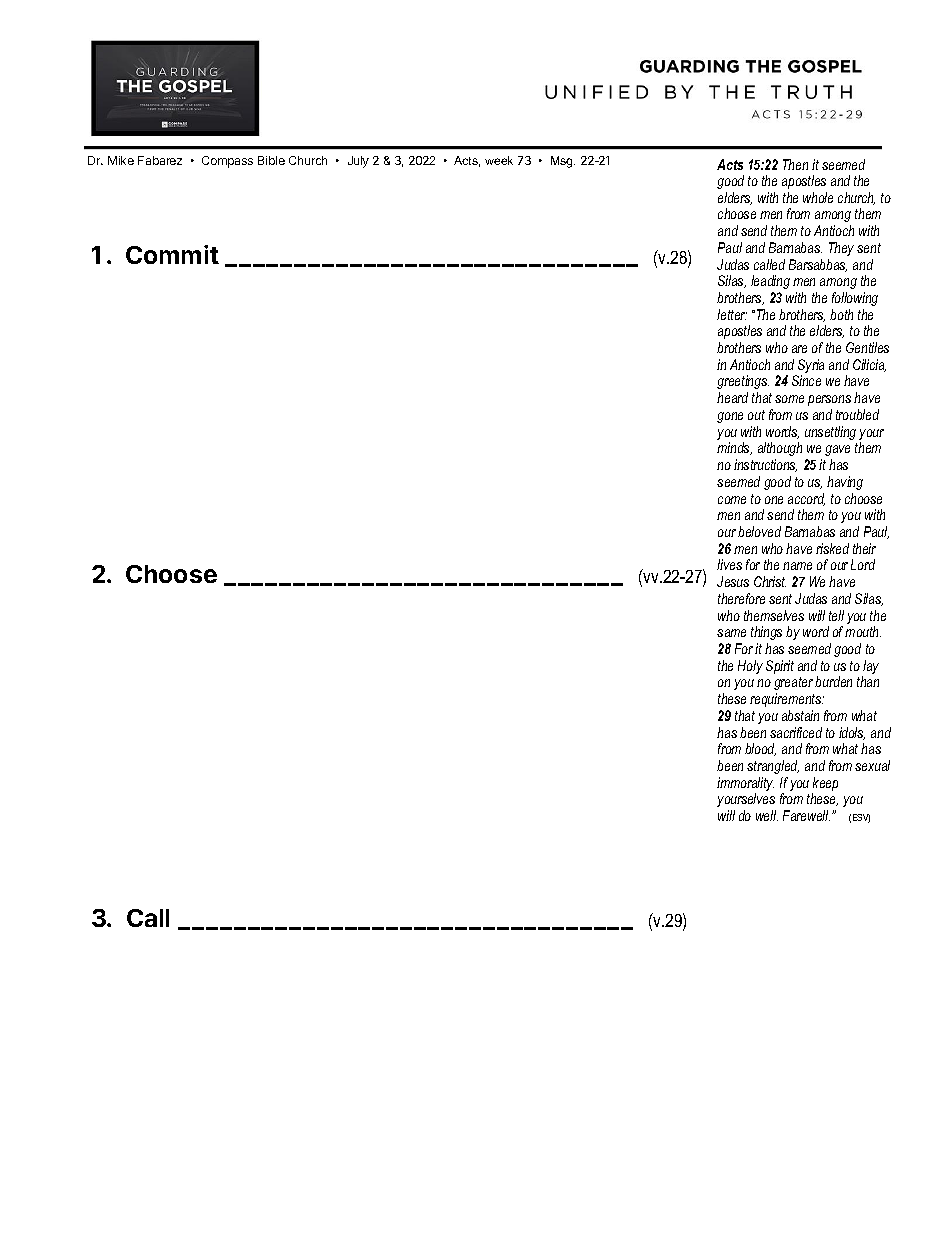  Describe the element at coordinates (729, 564) in the screenshot. I see `lives` at that location.
